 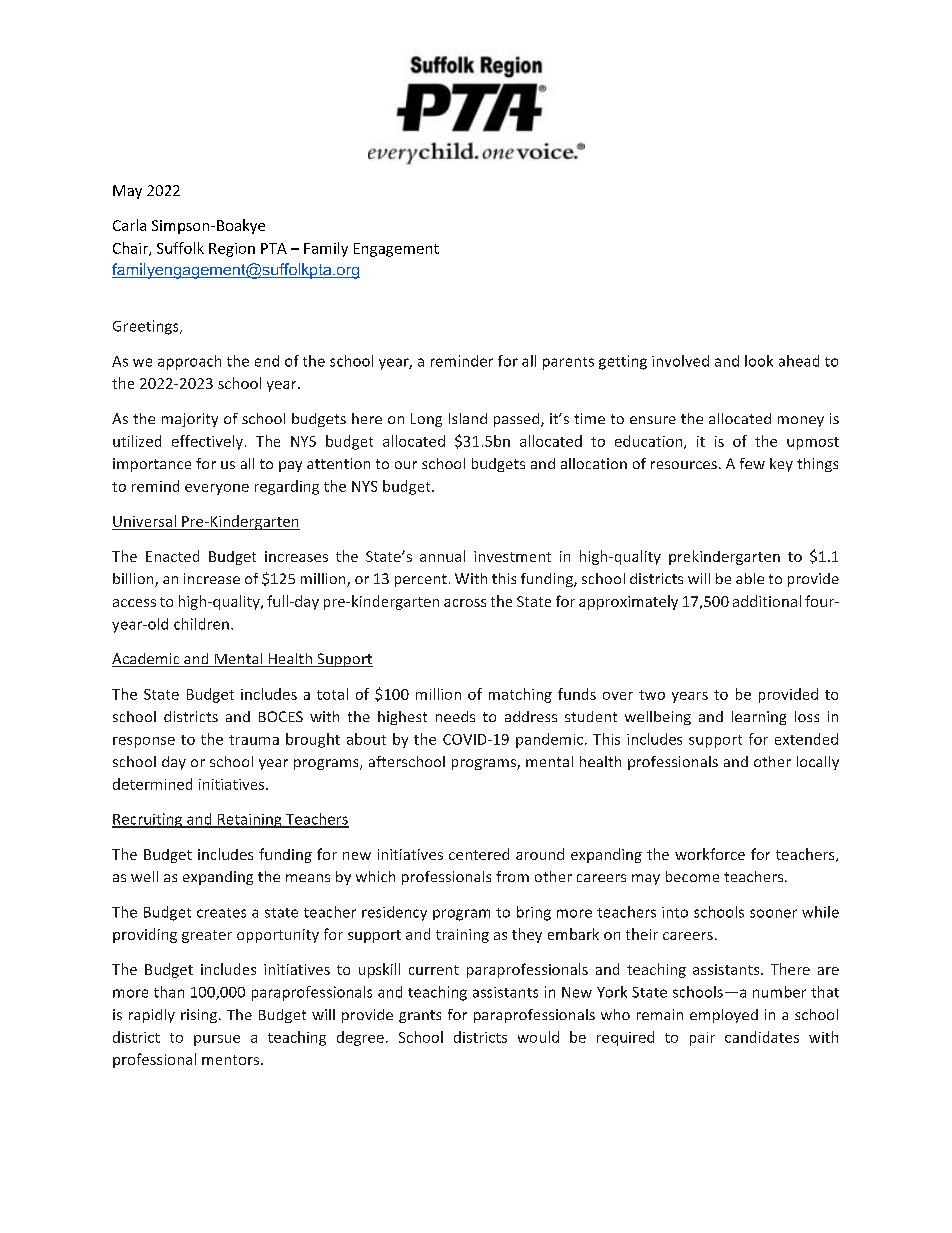 I want to click on annual, so click(x=442, y=556).
